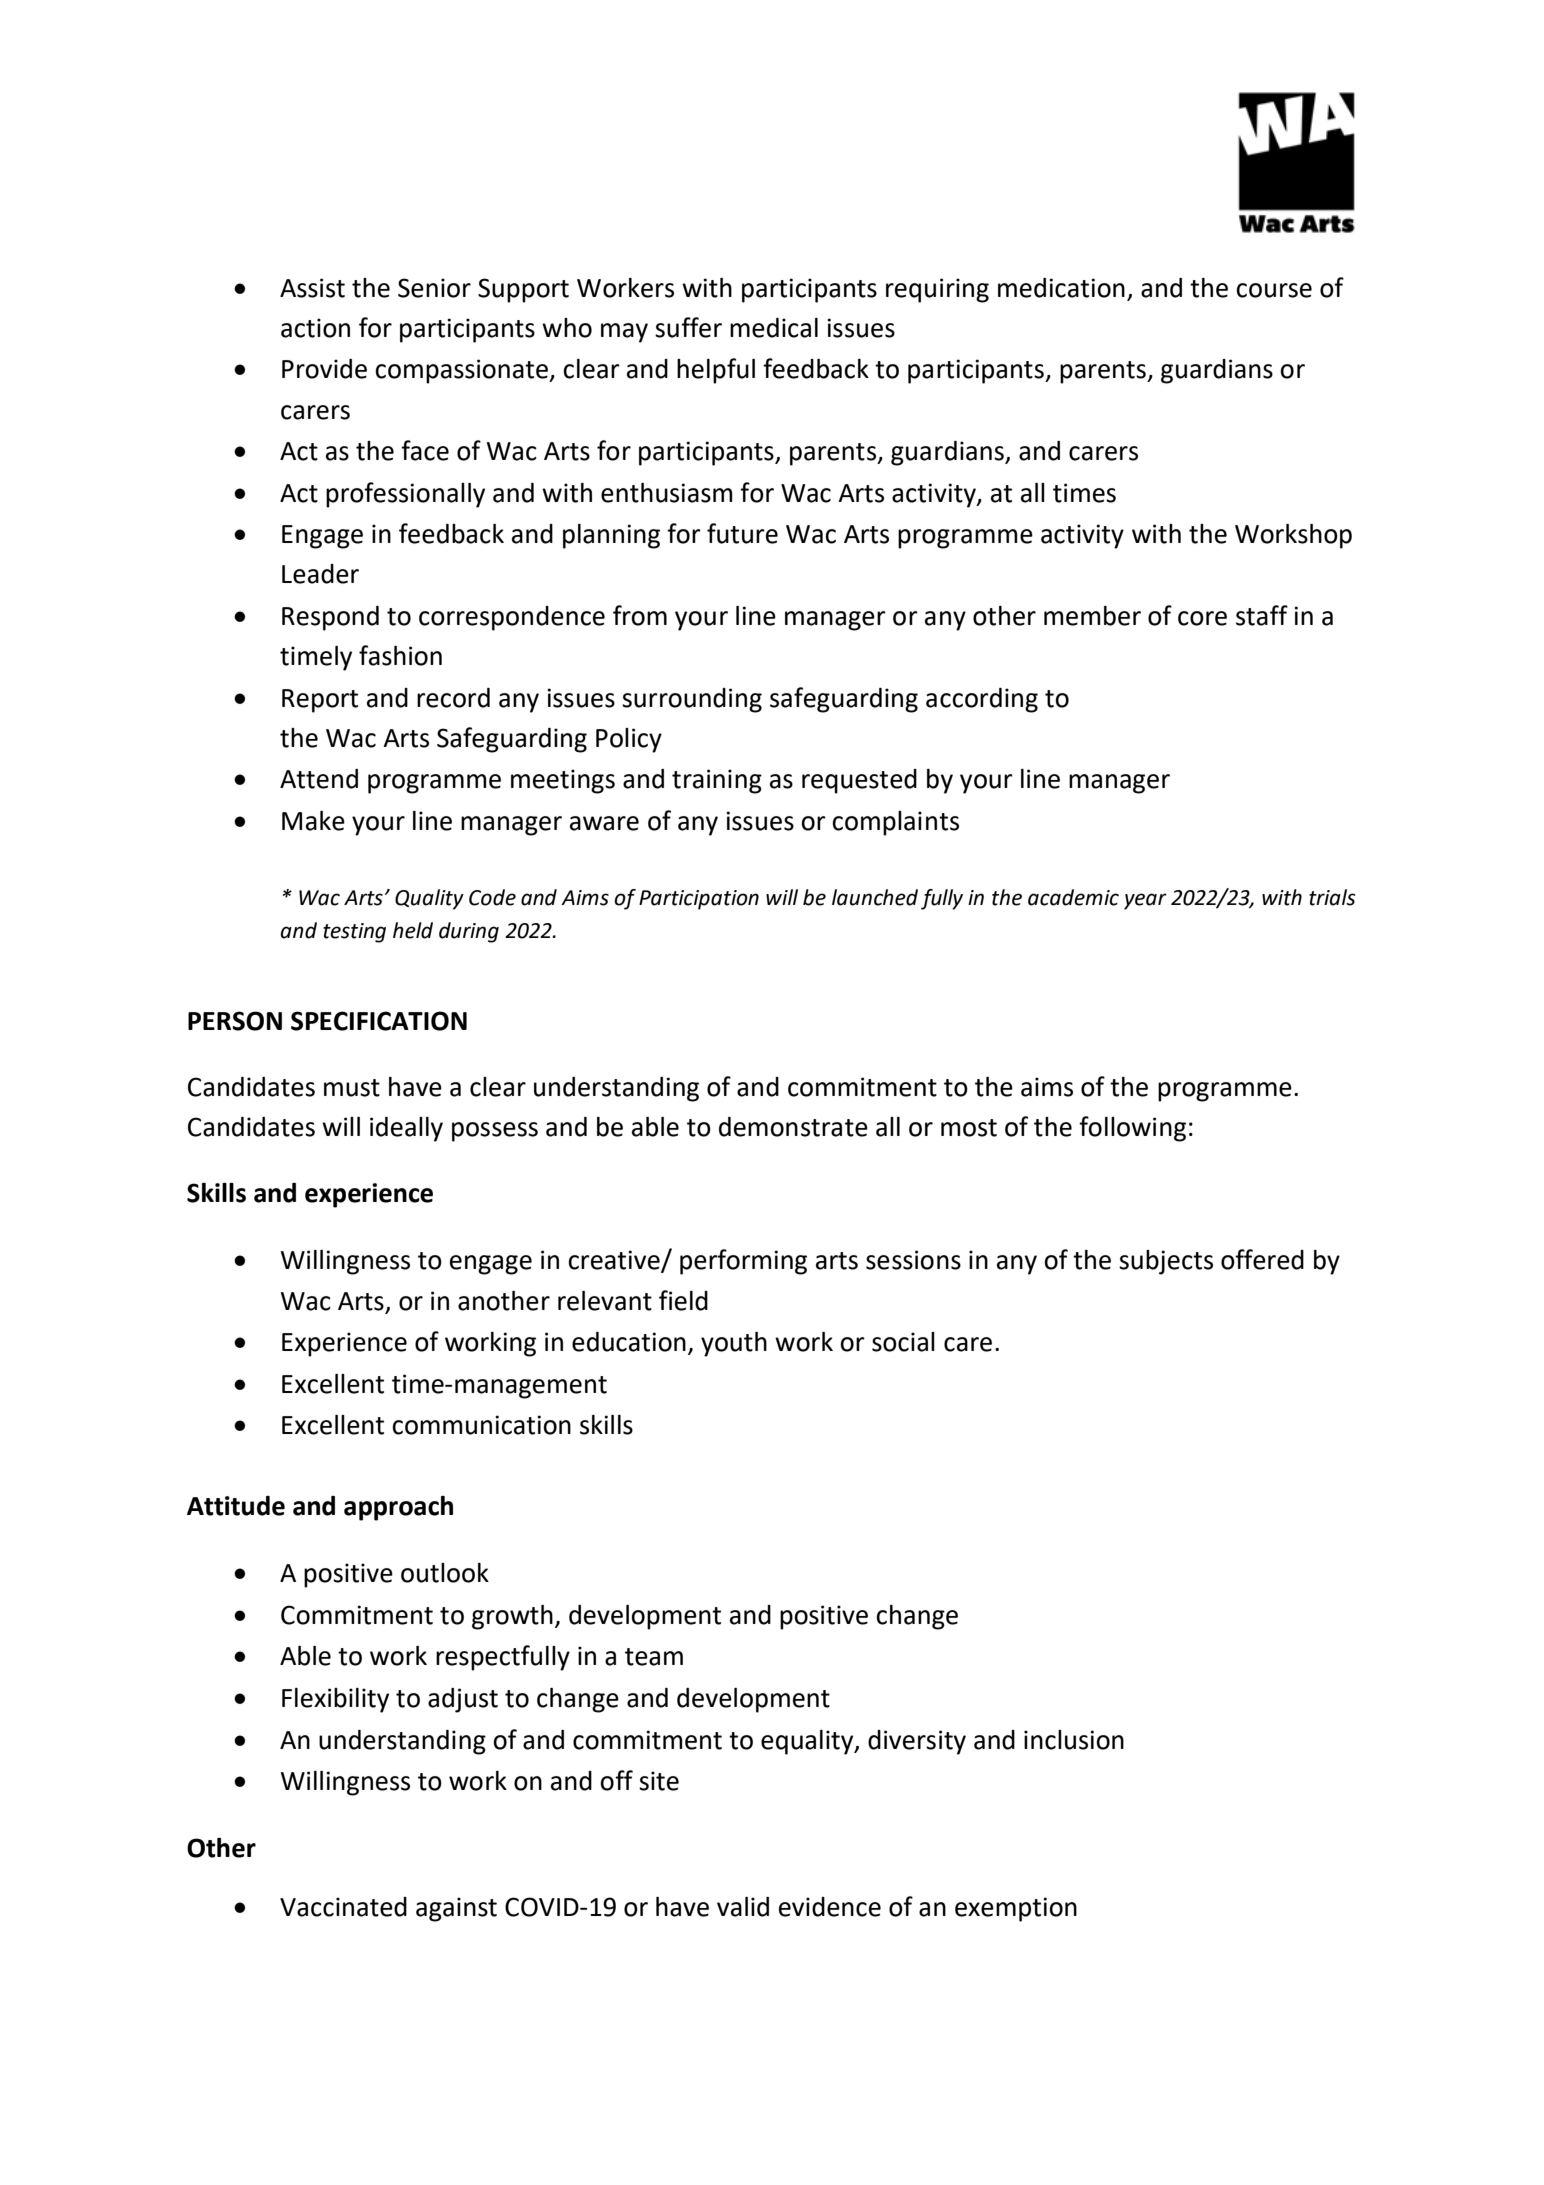 The image size is (1544, 2185). I want to click on course, so click(1274, 290).
